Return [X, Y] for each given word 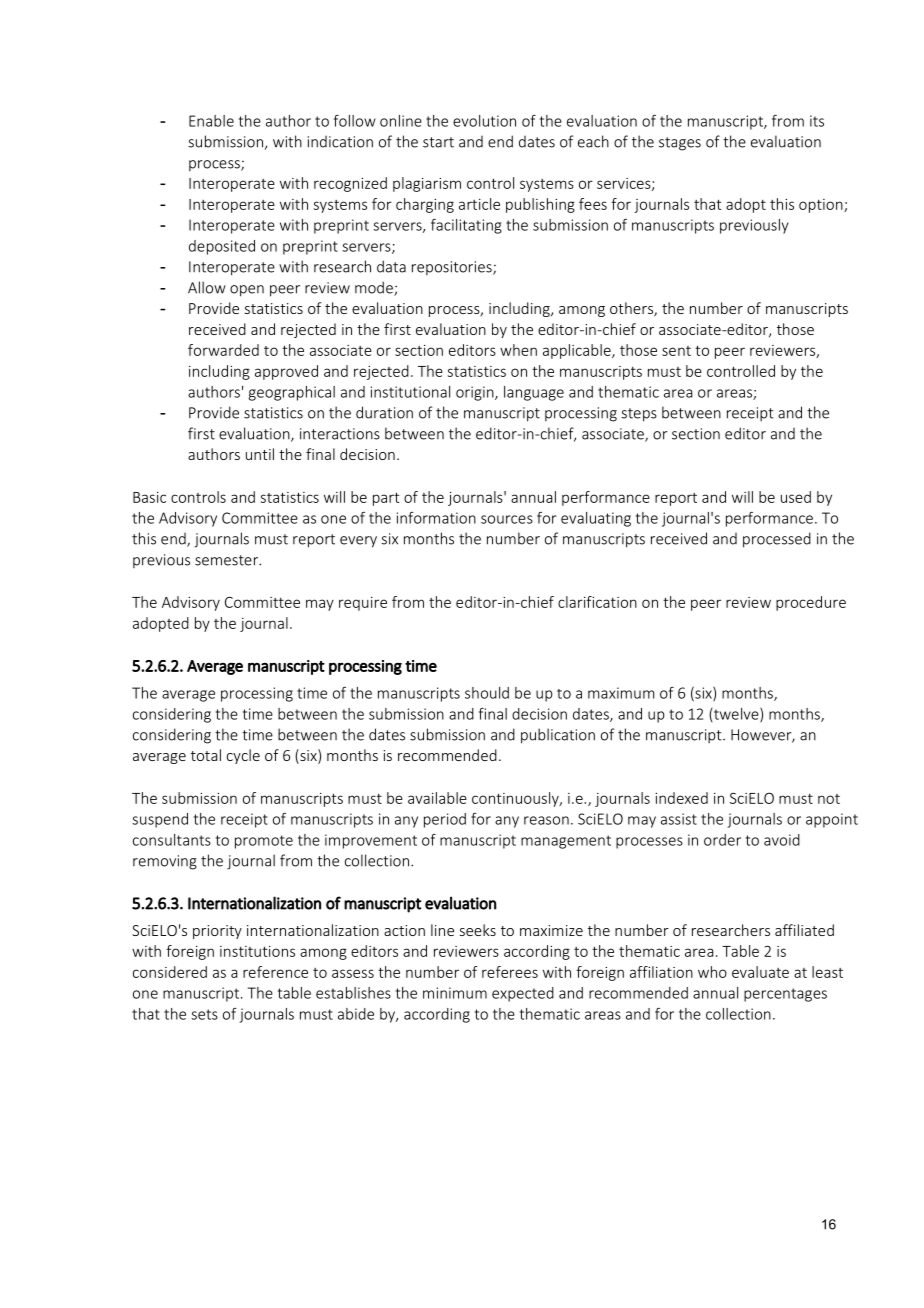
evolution [484, 121]
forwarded [223, 350]
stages [680, 144]
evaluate [760, 972]
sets [204, 1014]
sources [507, 519]
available [437, 798]
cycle [243, 756]
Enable [211, 121]
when [518, 350]
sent [676, 351]
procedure [811, 603]
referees [510, 972]
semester [227, 560]
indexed [681, 798]
